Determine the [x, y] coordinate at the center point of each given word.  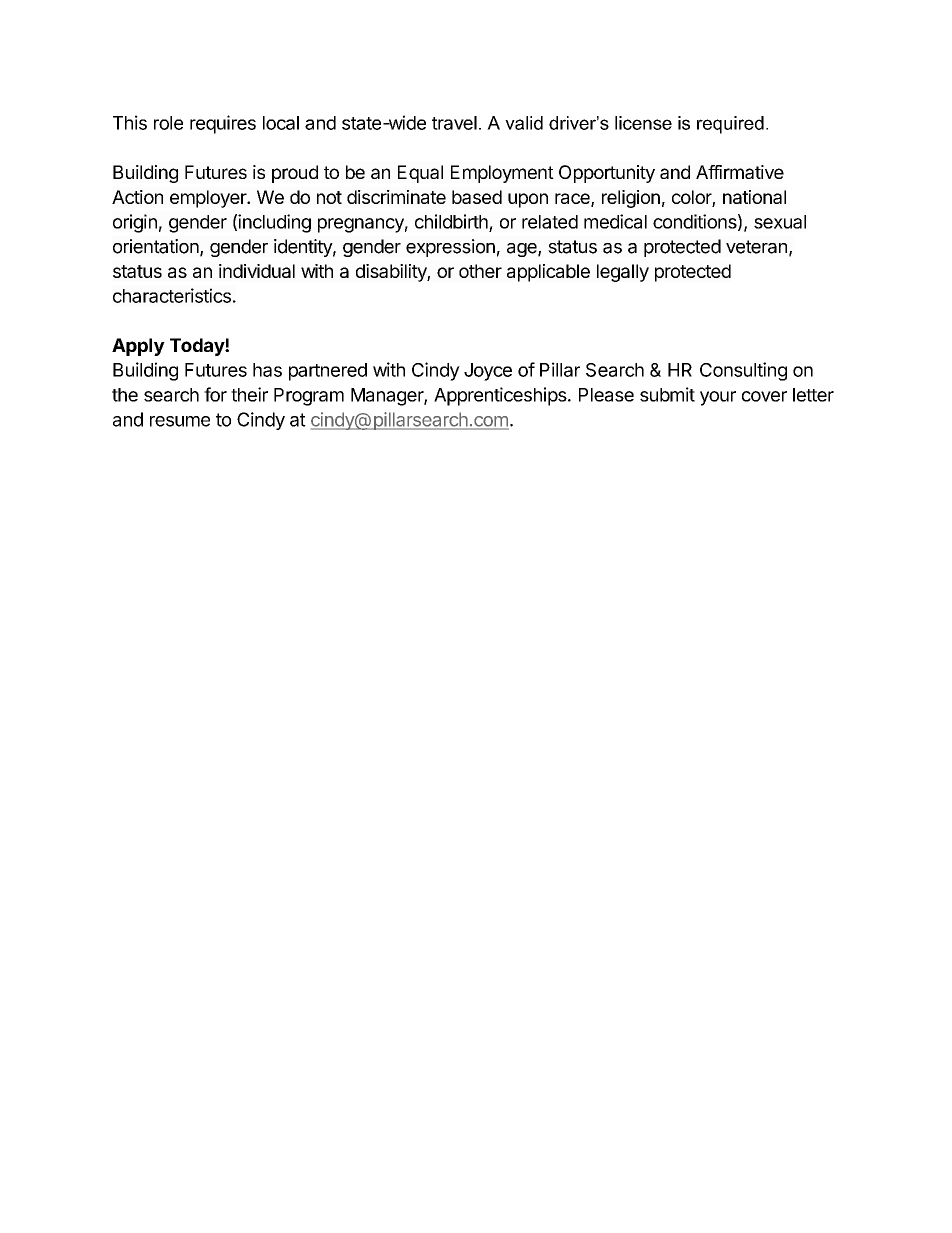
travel [454, 123]
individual [257, 271]
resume [180, 421]
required [730, 125]
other [480, 271]
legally [623, 273]
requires [223, 124]
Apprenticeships [500, 396]
